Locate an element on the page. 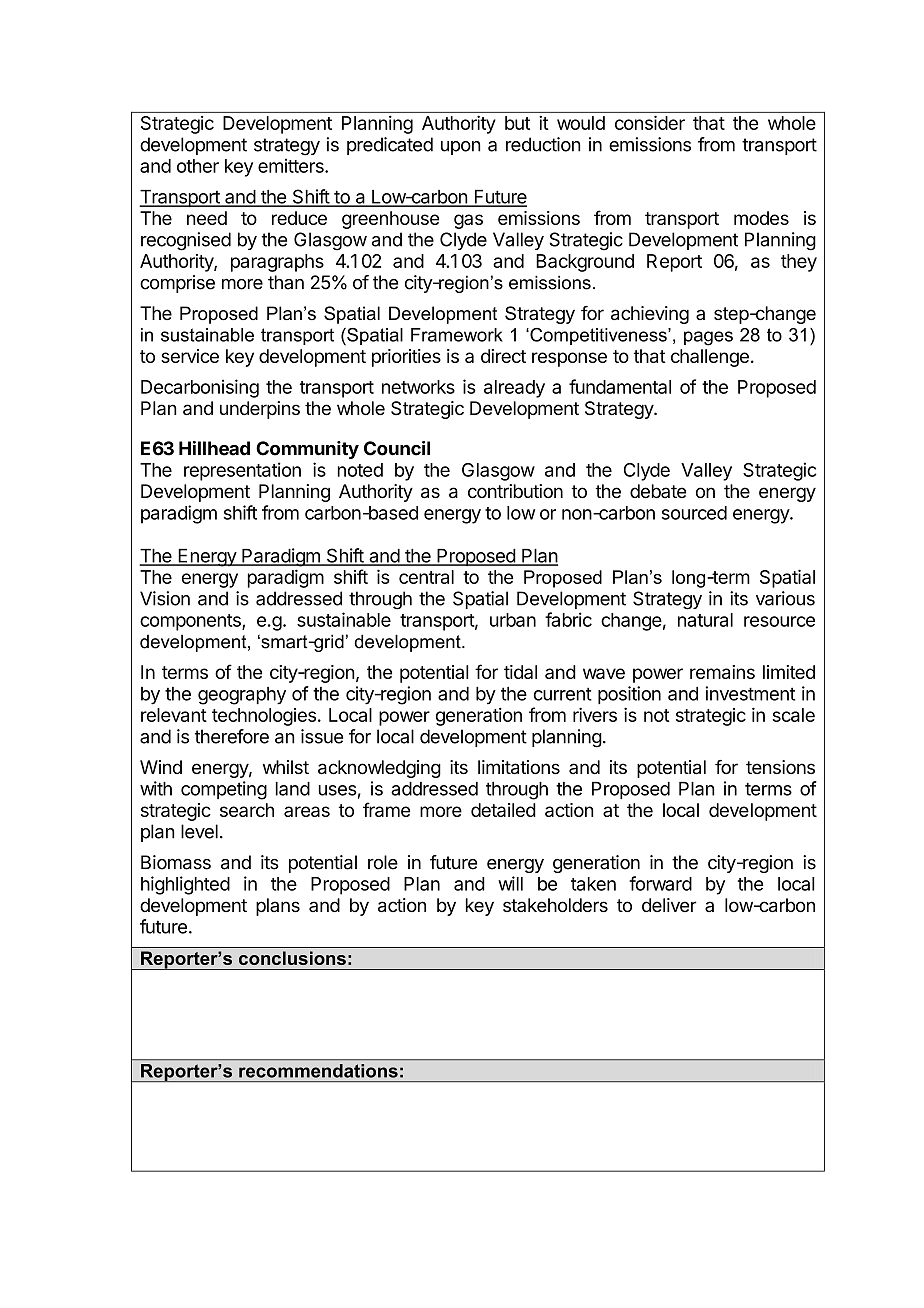 The image size is (924, 1308). upon is located at coordinates (461, 148).
